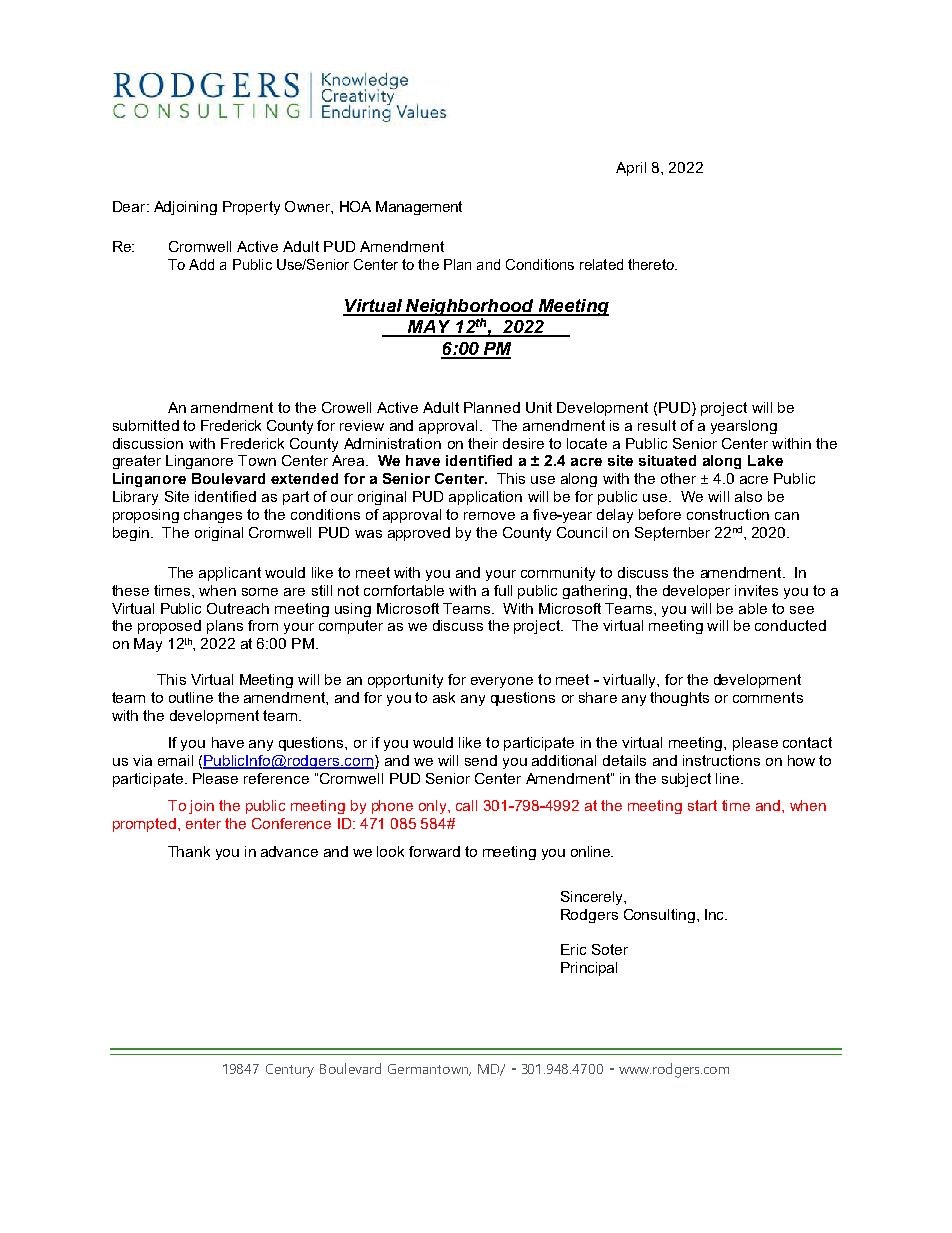 The image size is (952, 1233). What do you see at coordinates (419, 208) in the screenshot?
I see `Management` at bounding box center [419, 208].
